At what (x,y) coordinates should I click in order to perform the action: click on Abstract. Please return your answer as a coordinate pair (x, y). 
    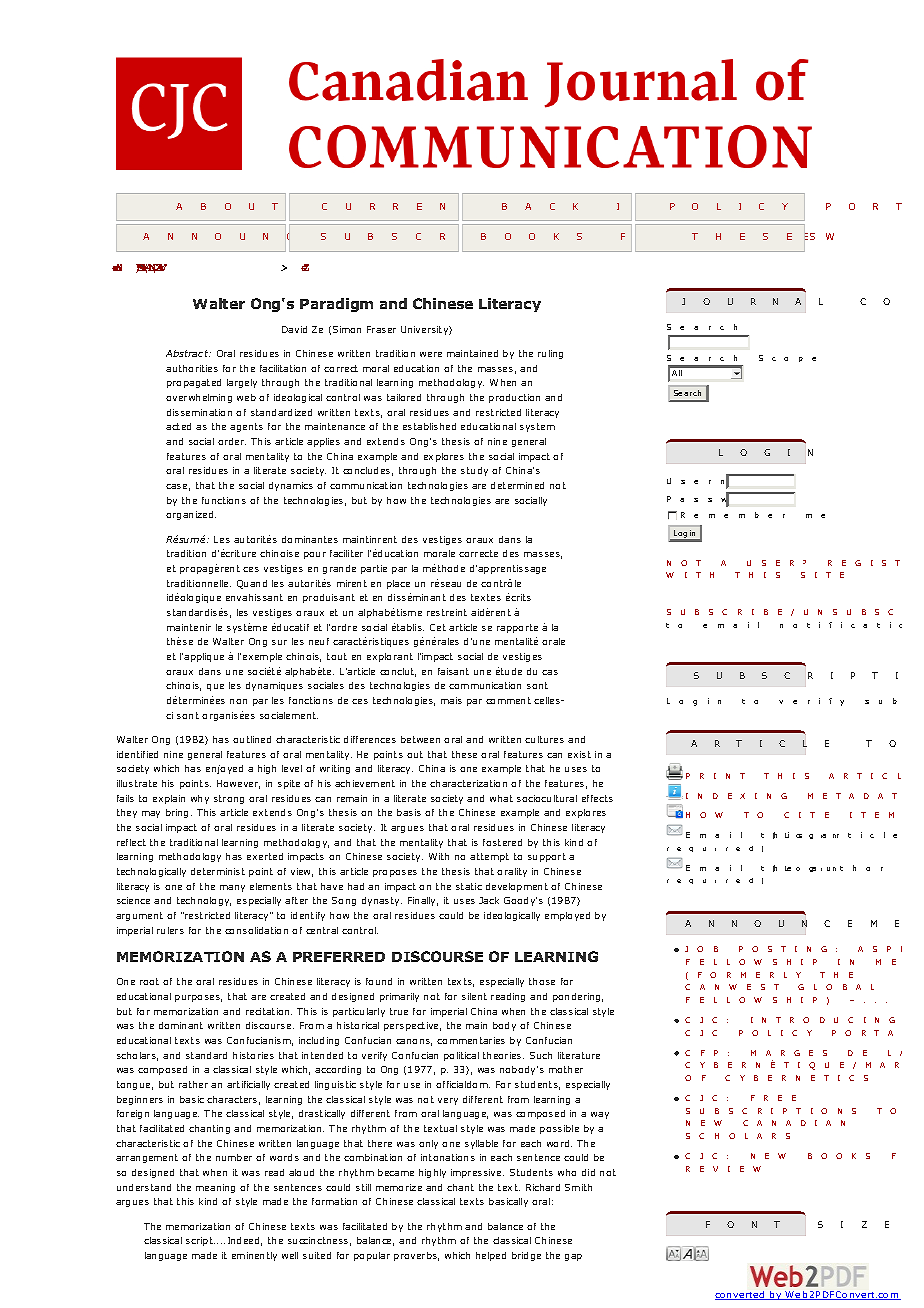
    Looking at the image, I should click on (188, 353).
